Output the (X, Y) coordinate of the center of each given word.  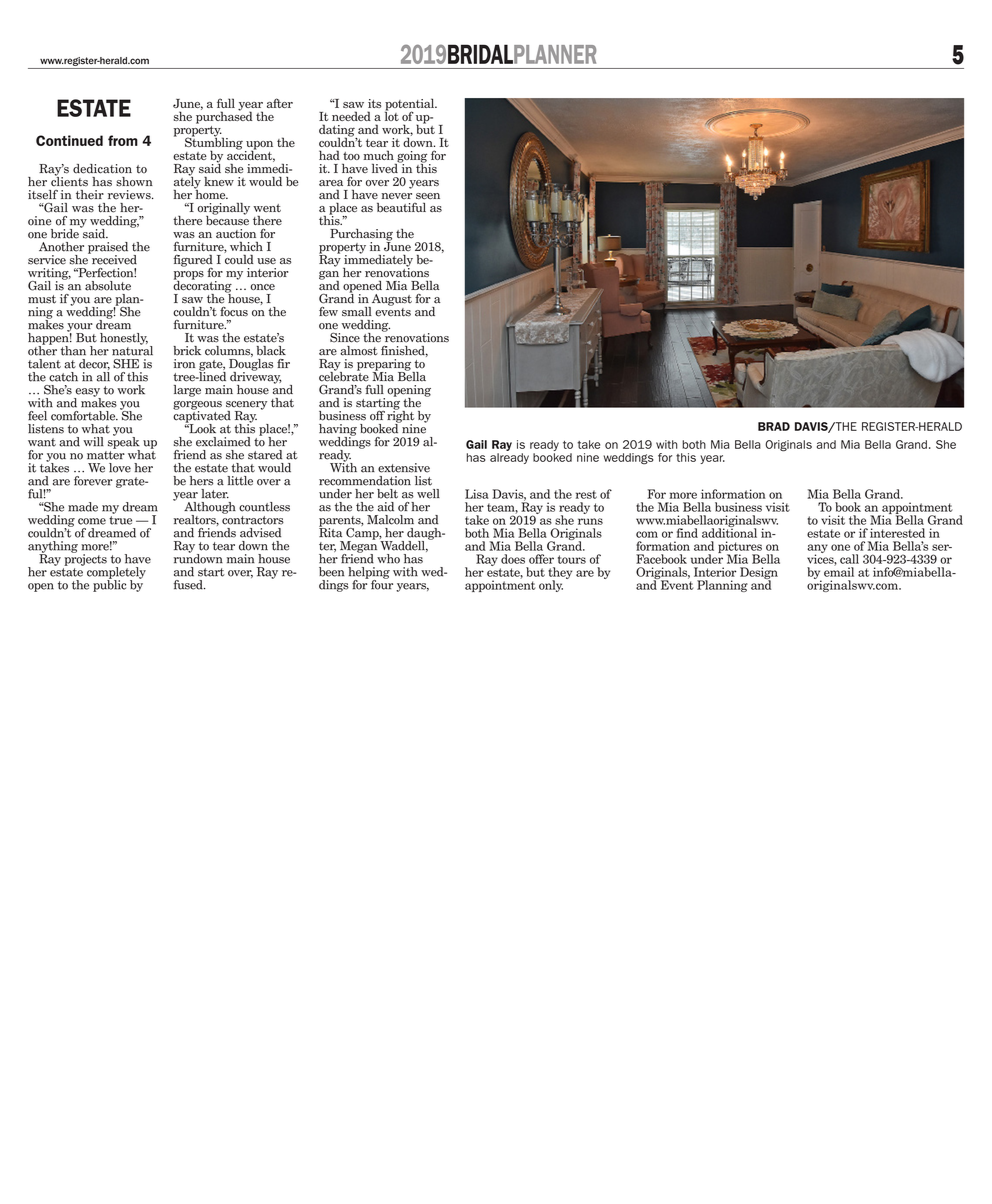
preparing (385, 366)
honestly (124, 339)
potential (411, 105)
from (123, 140)
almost (359, 351)
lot (392, 115)
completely (116, 574)
